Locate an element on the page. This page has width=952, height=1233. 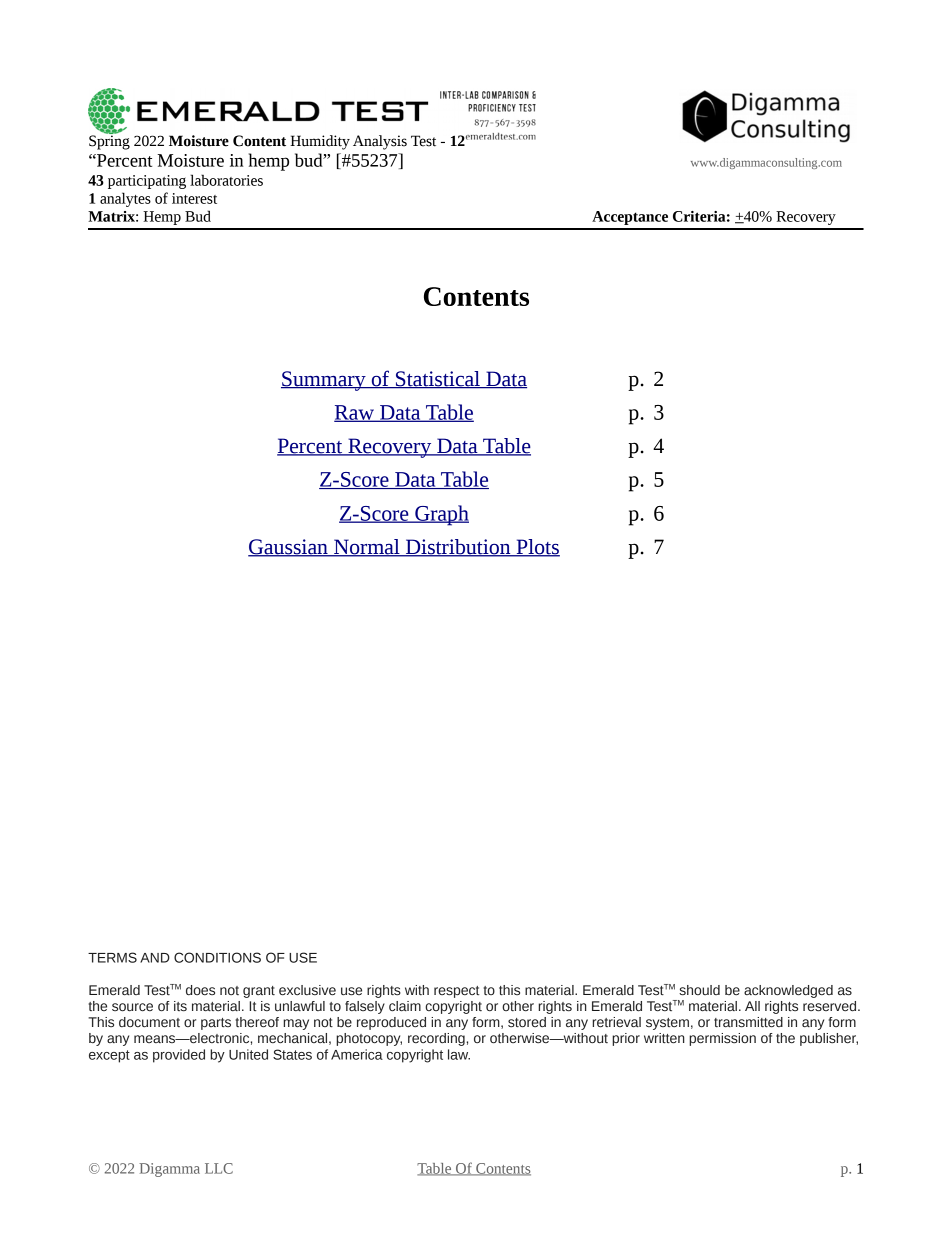
Plots is located at coordinates (537, 548).
